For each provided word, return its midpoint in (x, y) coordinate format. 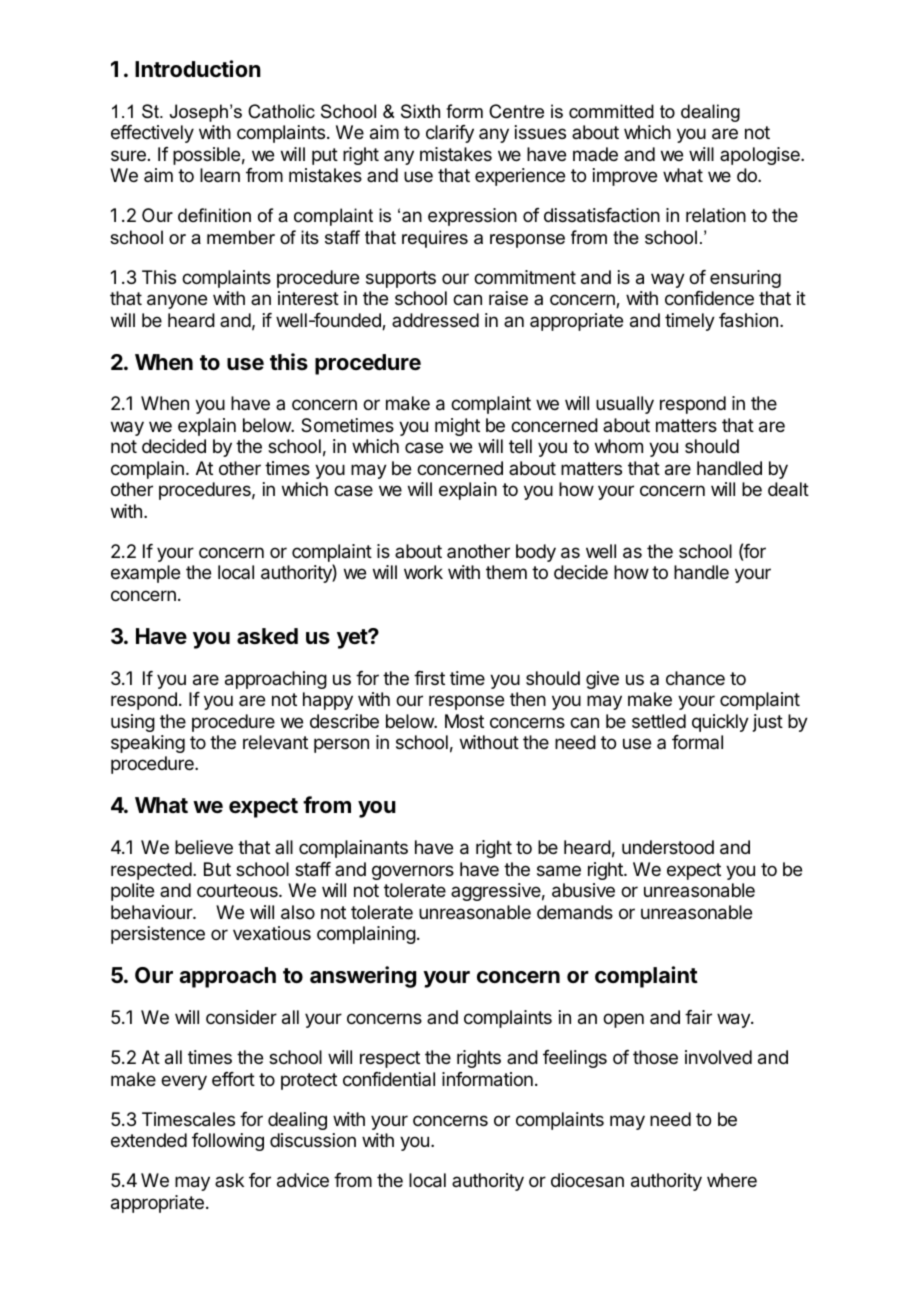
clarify (450, 134)
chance (695, 678)
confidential (389, 1079)
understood (668, 847)
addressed (435, 320)
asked (267, 636)
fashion (748, 320)
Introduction (198, 68)
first (429, 678)
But (217, 869)
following (228, 1142)
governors (413, 872)
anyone (177, 301)
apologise (761, 156)
